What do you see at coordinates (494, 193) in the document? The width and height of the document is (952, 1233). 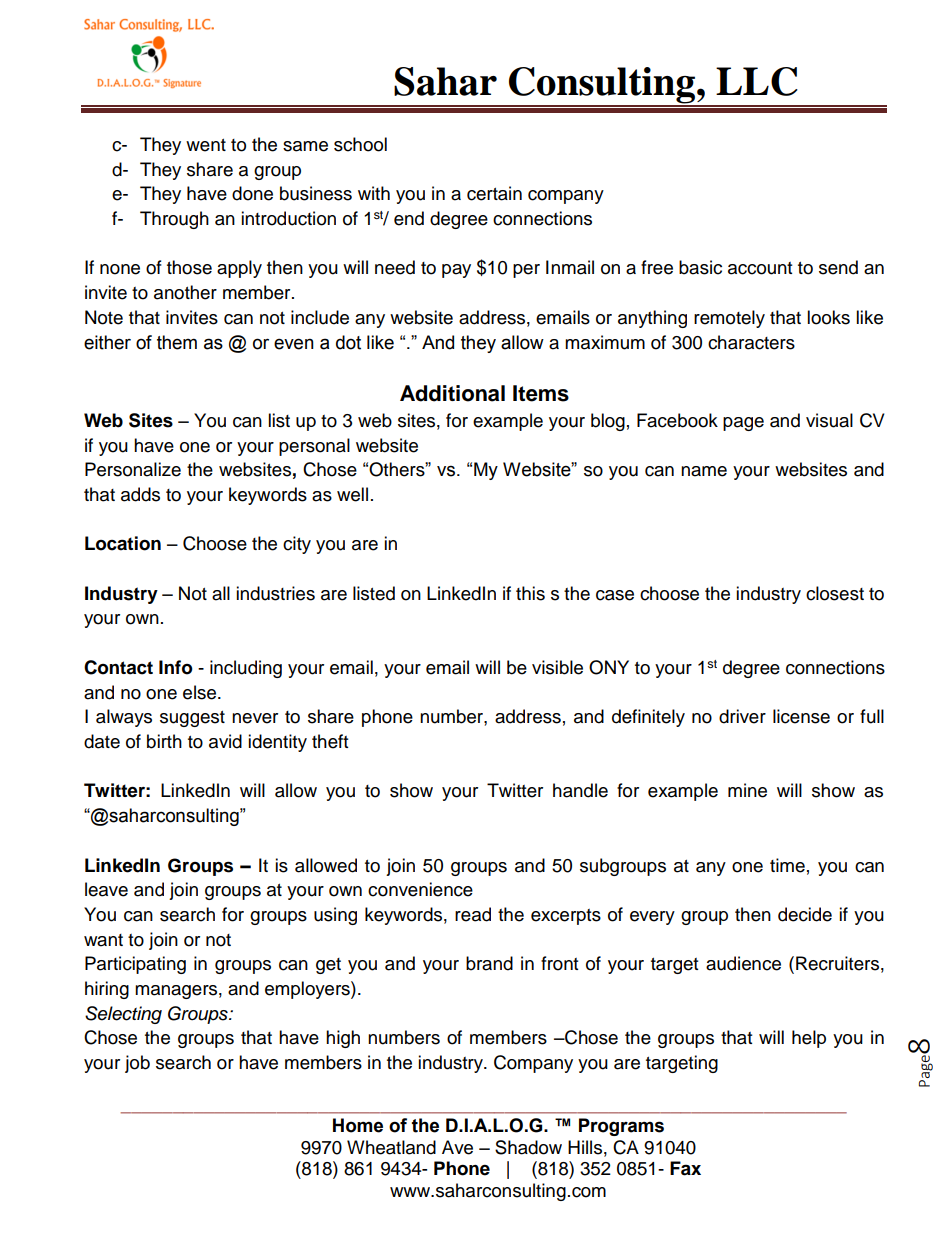 I see `certain` at bounding box center [494, 193].
